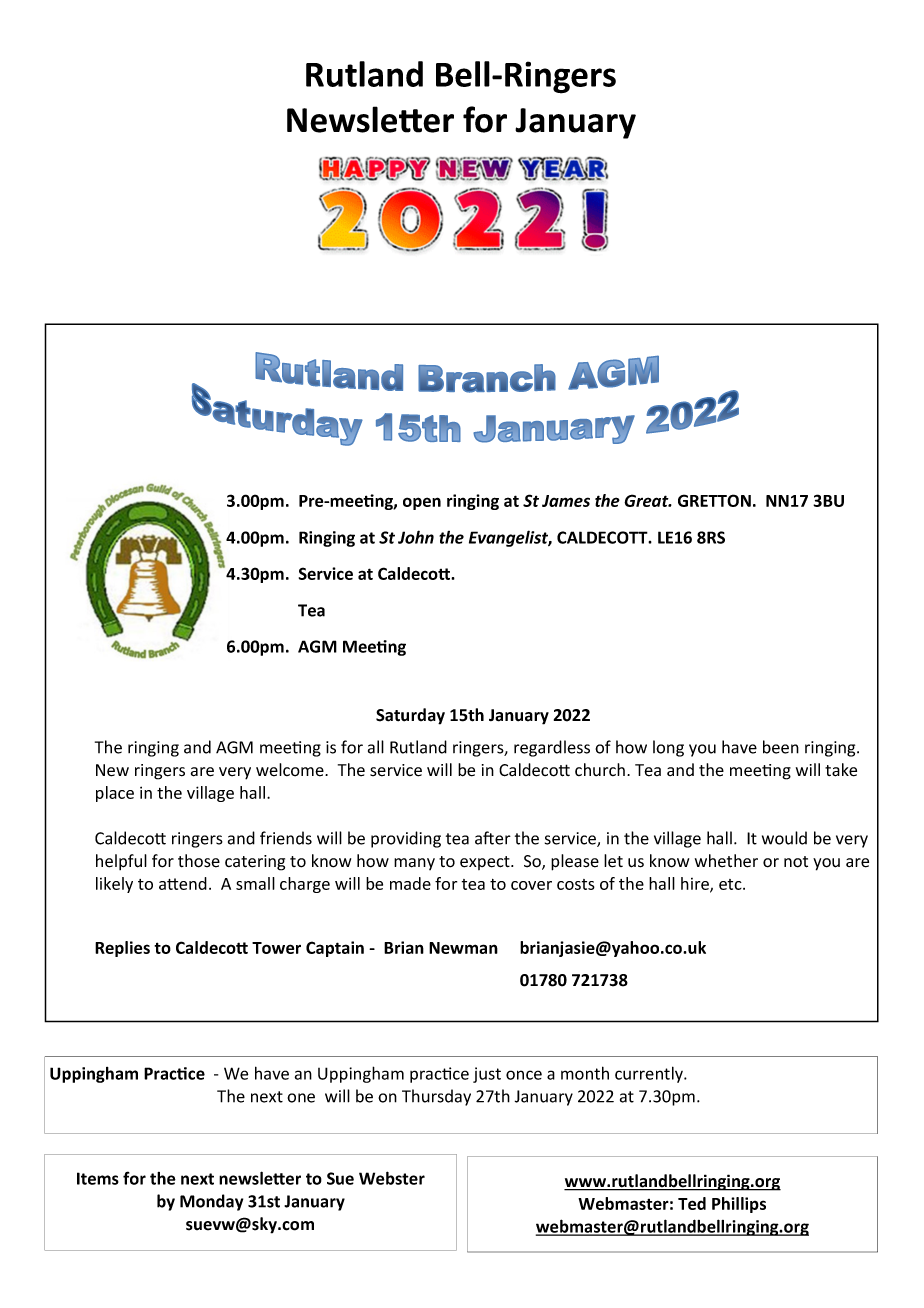  What do you see at coordinates (183, 883) in the screenshot?
I see `attend` at bounding box center [183, 883].
